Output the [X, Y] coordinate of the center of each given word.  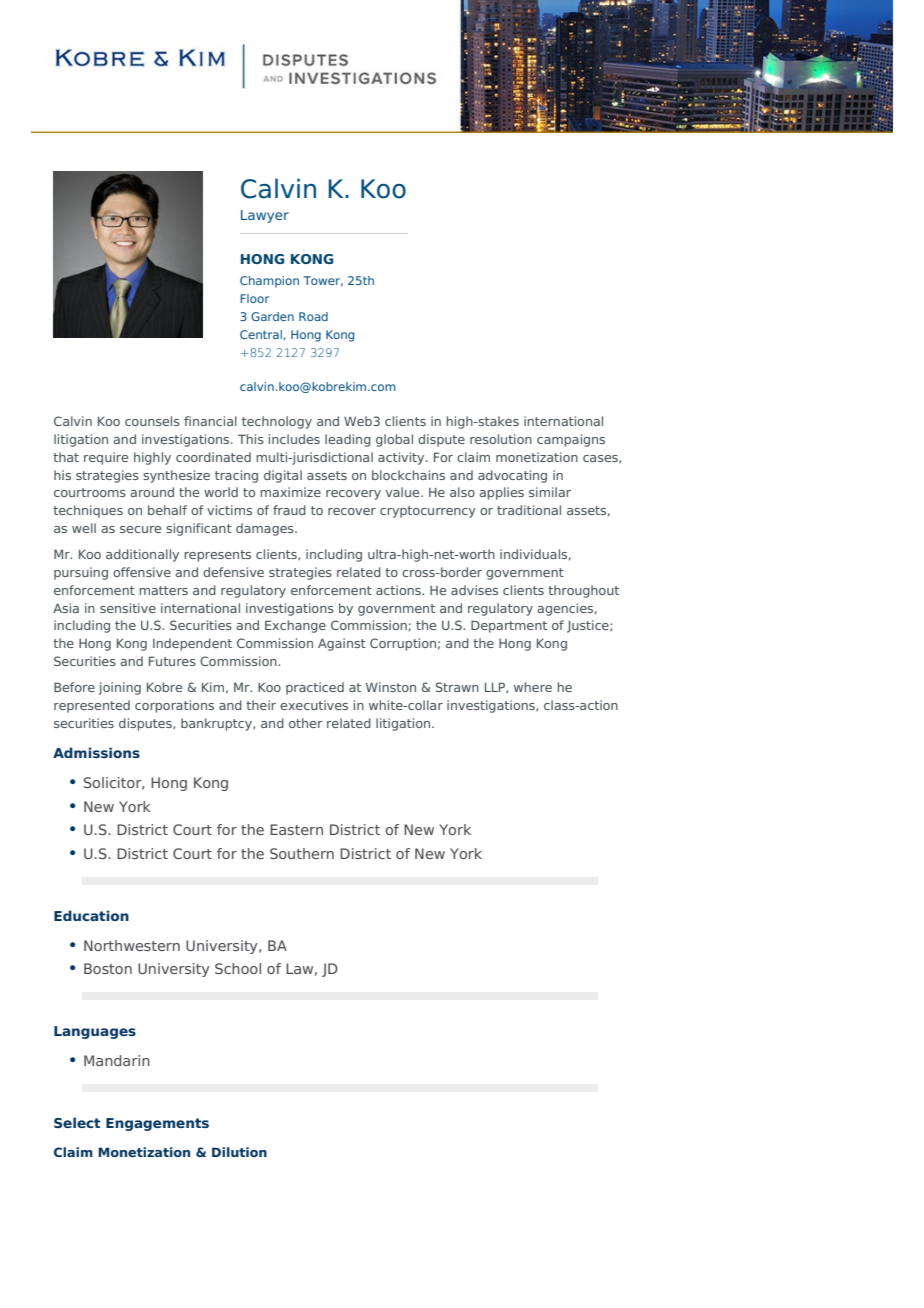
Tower [323, 281]
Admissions [96, 752]
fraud [289, 510]
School [238, 968]
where [533, 687]
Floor [254, 298]
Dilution [239, 1152]
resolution [501, 439]
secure [140, 529]
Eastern [296, 829]
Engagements [157, 1124]
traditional [529, 510]
